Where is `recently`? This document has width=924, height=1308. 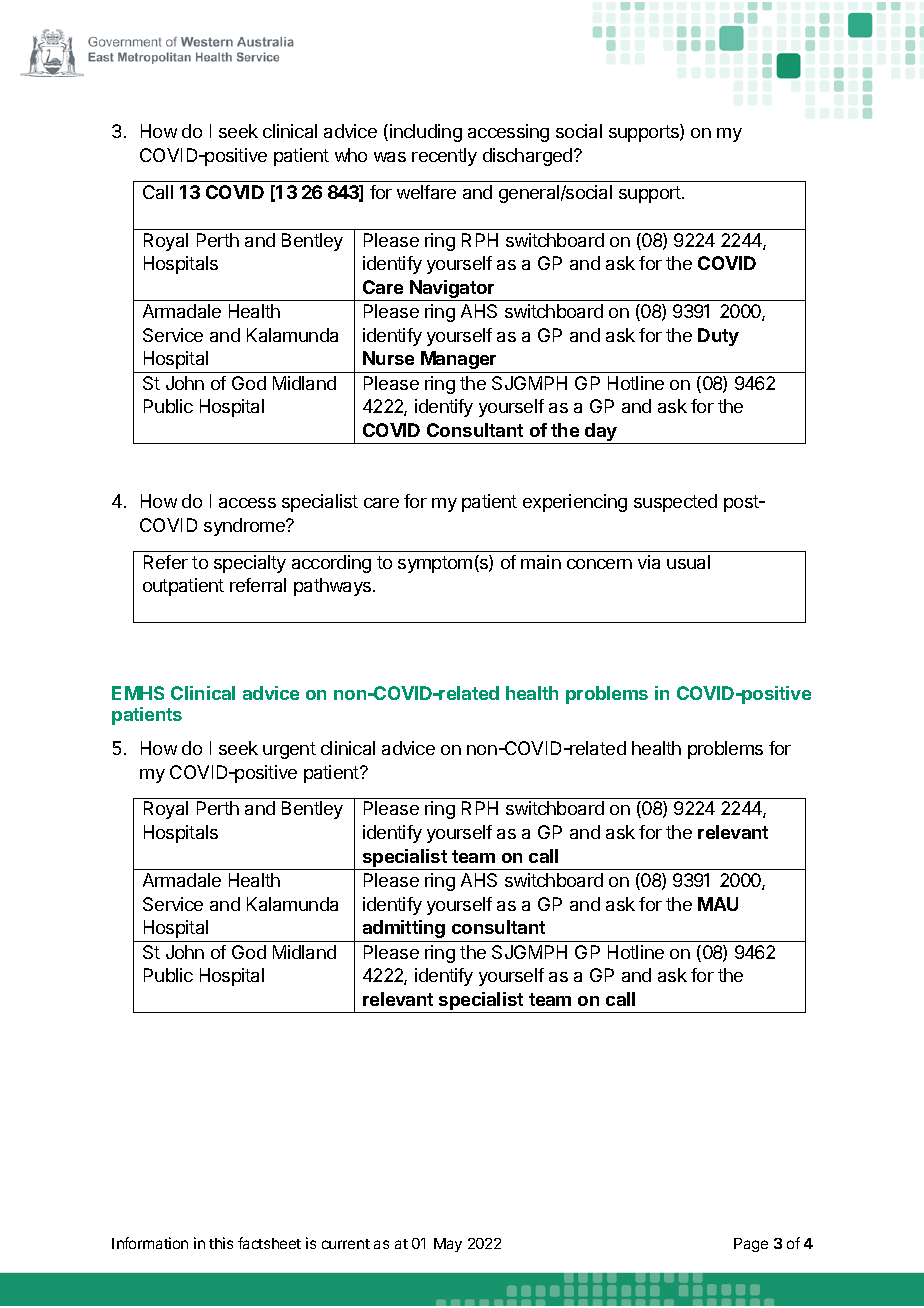 recently is located at coordinates (444, 157).
